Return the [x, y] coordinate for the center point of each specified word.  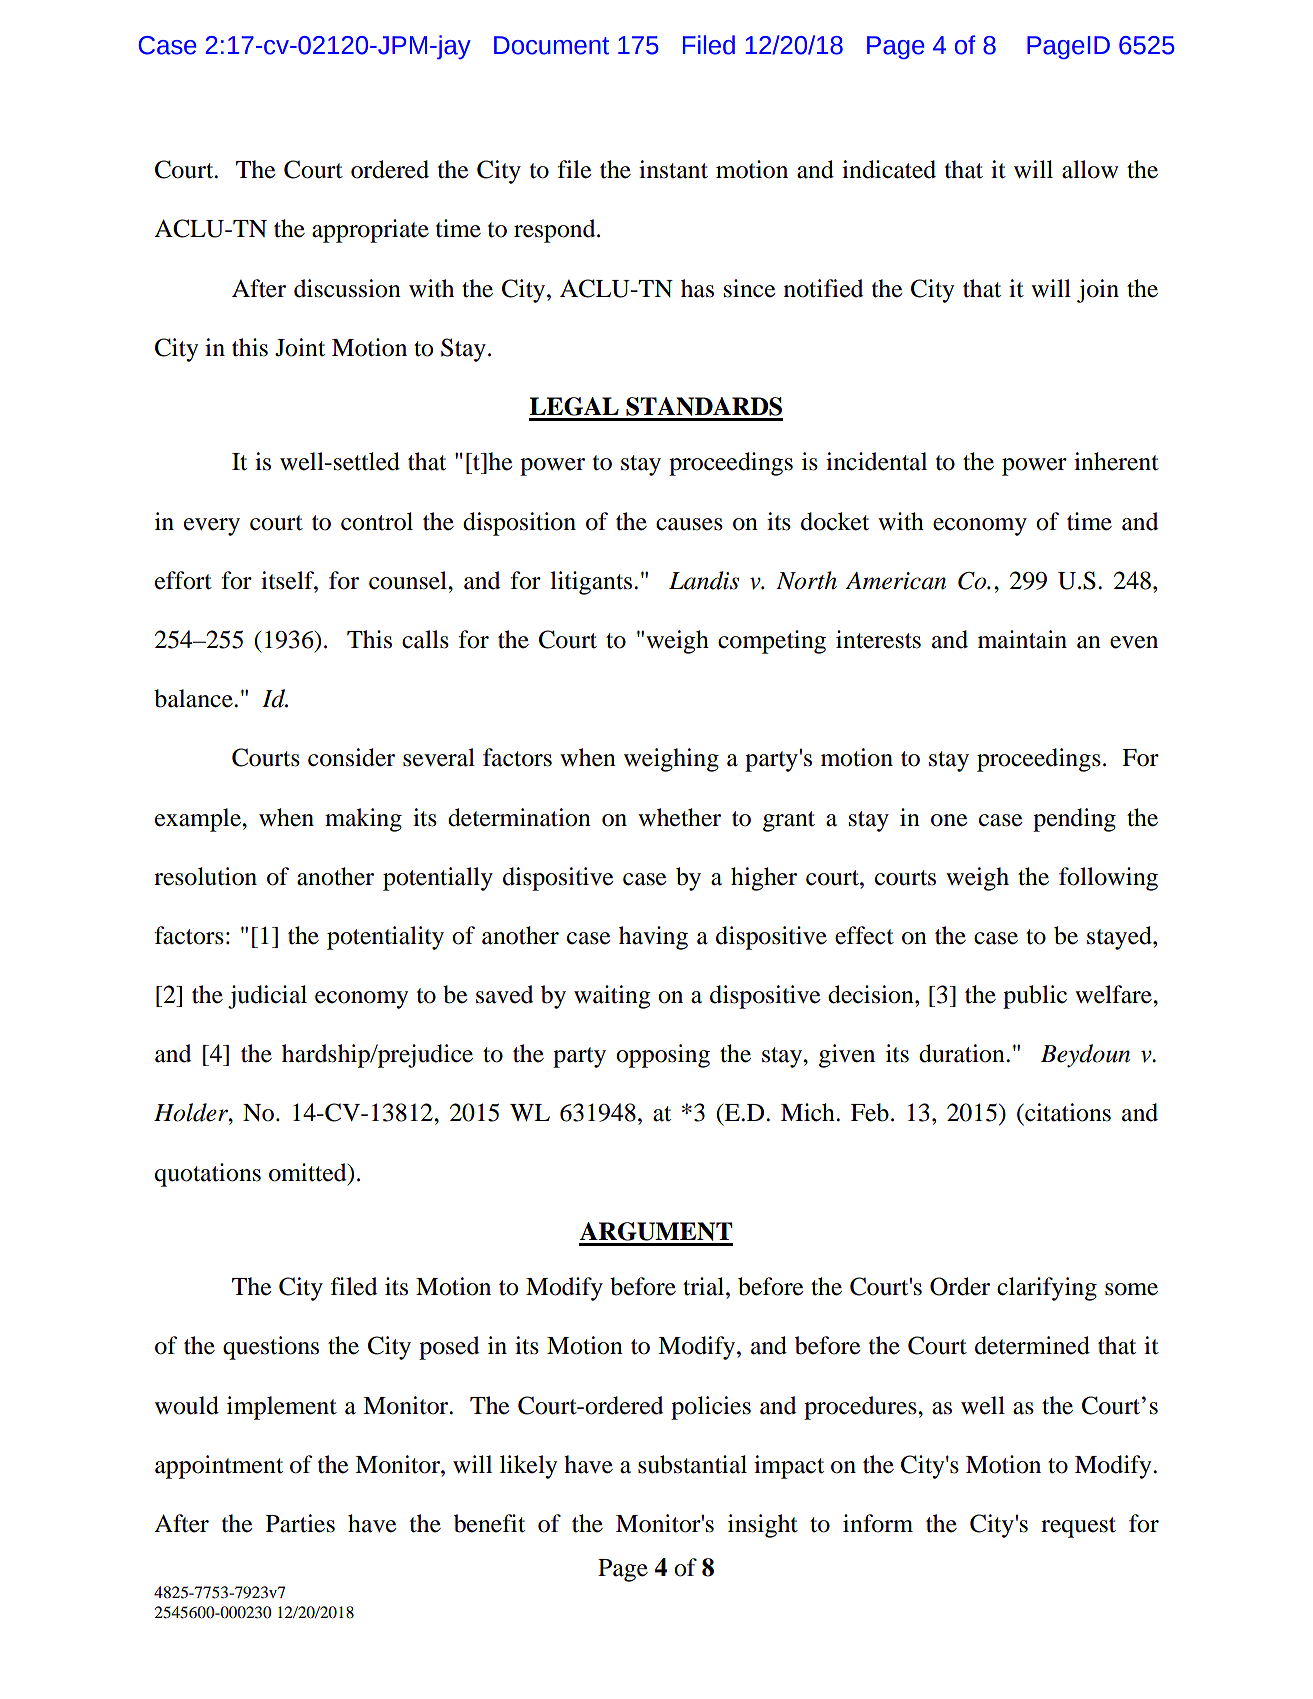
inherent [1116, 461]
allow [1090, 169]
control [377, 521]
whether [679, 817]
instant [673, 169]
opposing [663, 1056]
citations [1067, 1112]
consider [351, 757]
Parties [300, 1523]
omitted [309, 1172]
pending [1074, 820]
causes [689, 524]
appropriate [370, 231]
